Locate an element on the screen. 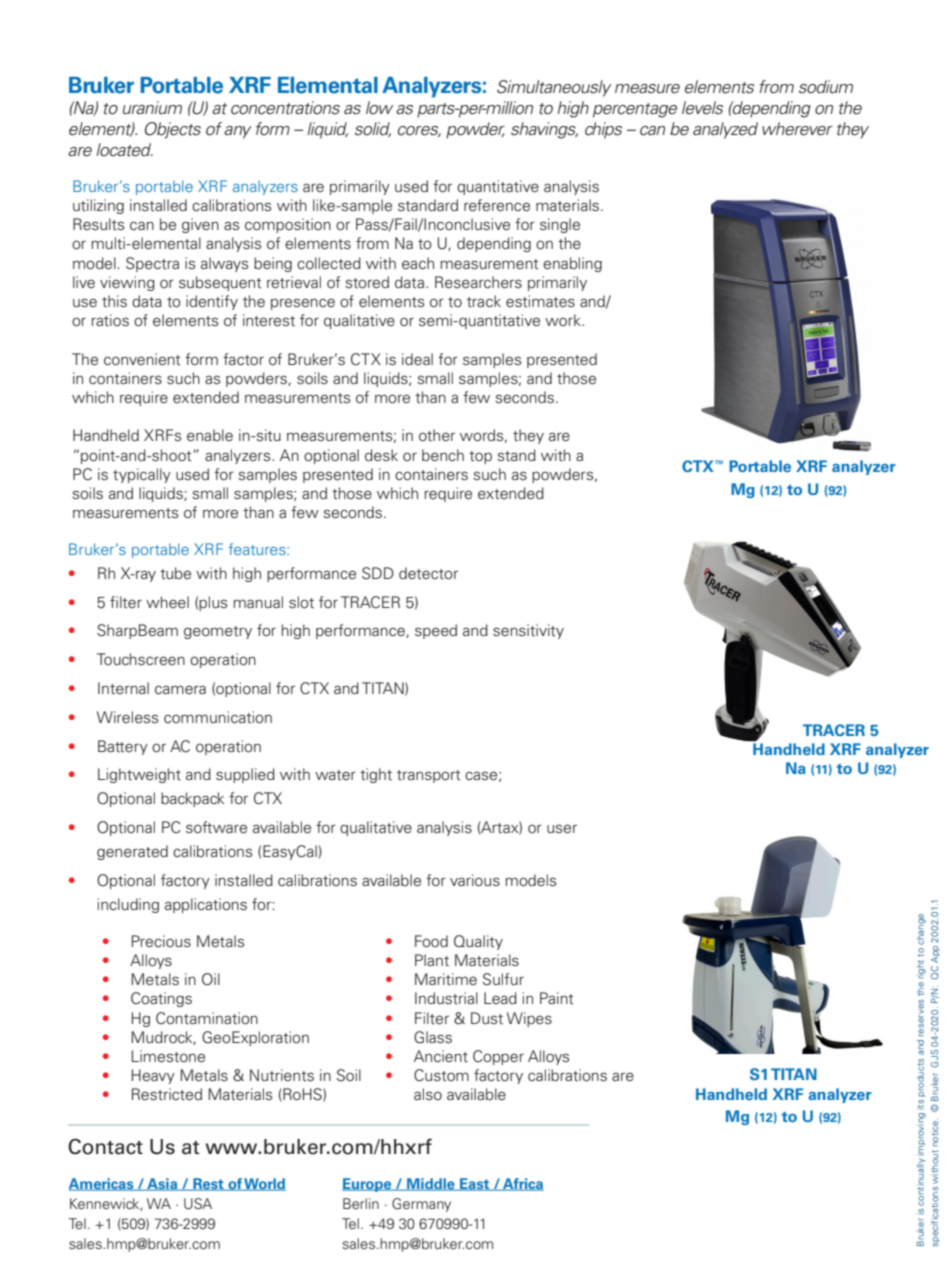  reference is located at coordinates (497, 205).
